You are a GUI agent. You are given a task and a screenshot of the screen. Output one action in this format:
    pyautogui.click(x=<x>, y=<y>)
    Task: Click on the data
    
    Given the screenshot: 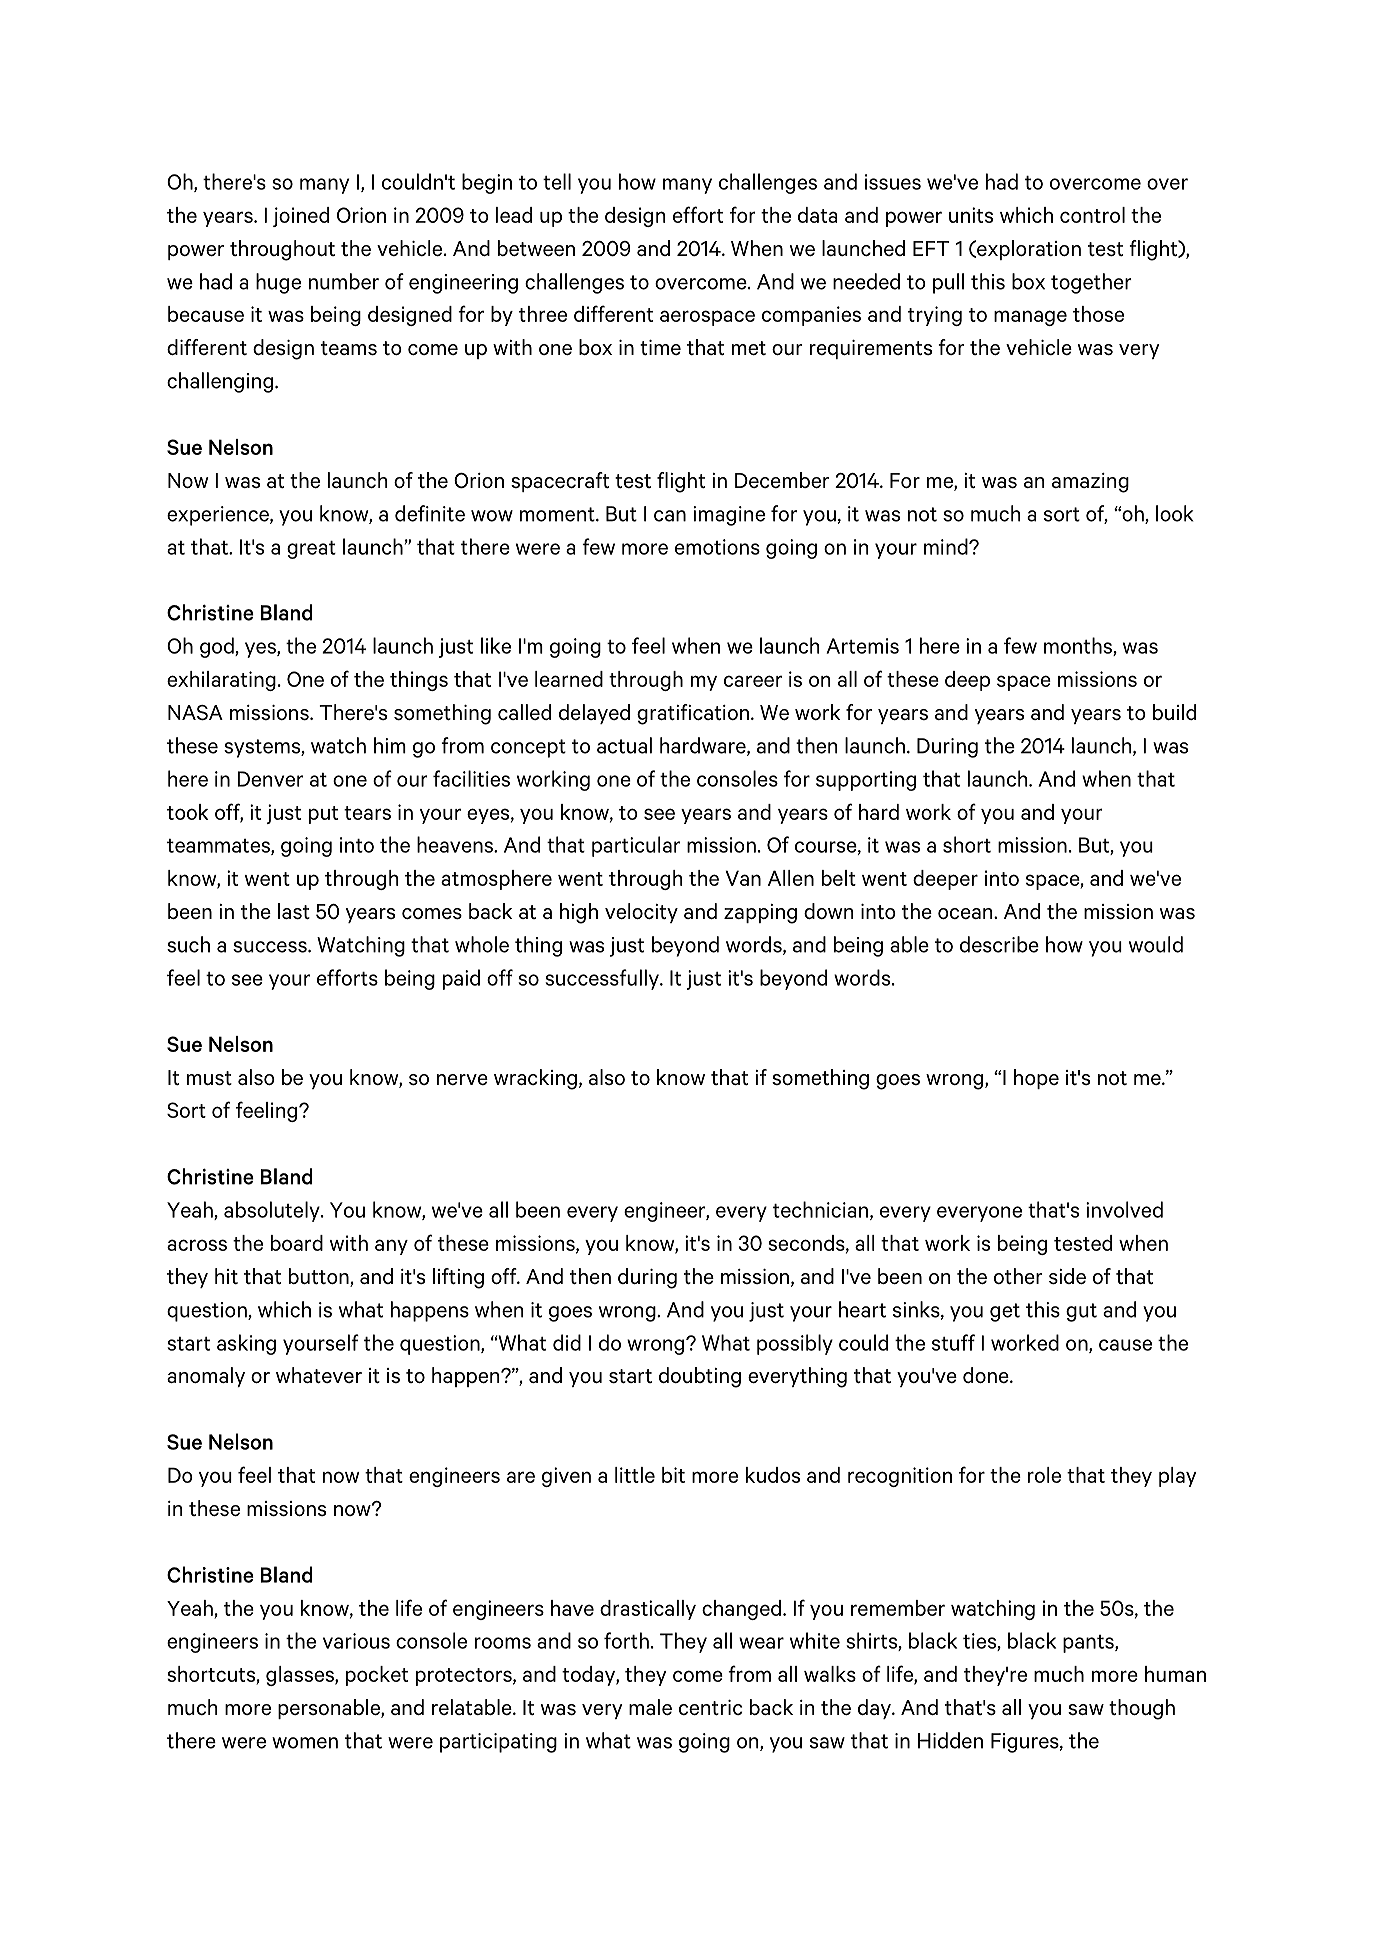 What is the action you would take?
    pyautogui.click(x=818, y=215)
